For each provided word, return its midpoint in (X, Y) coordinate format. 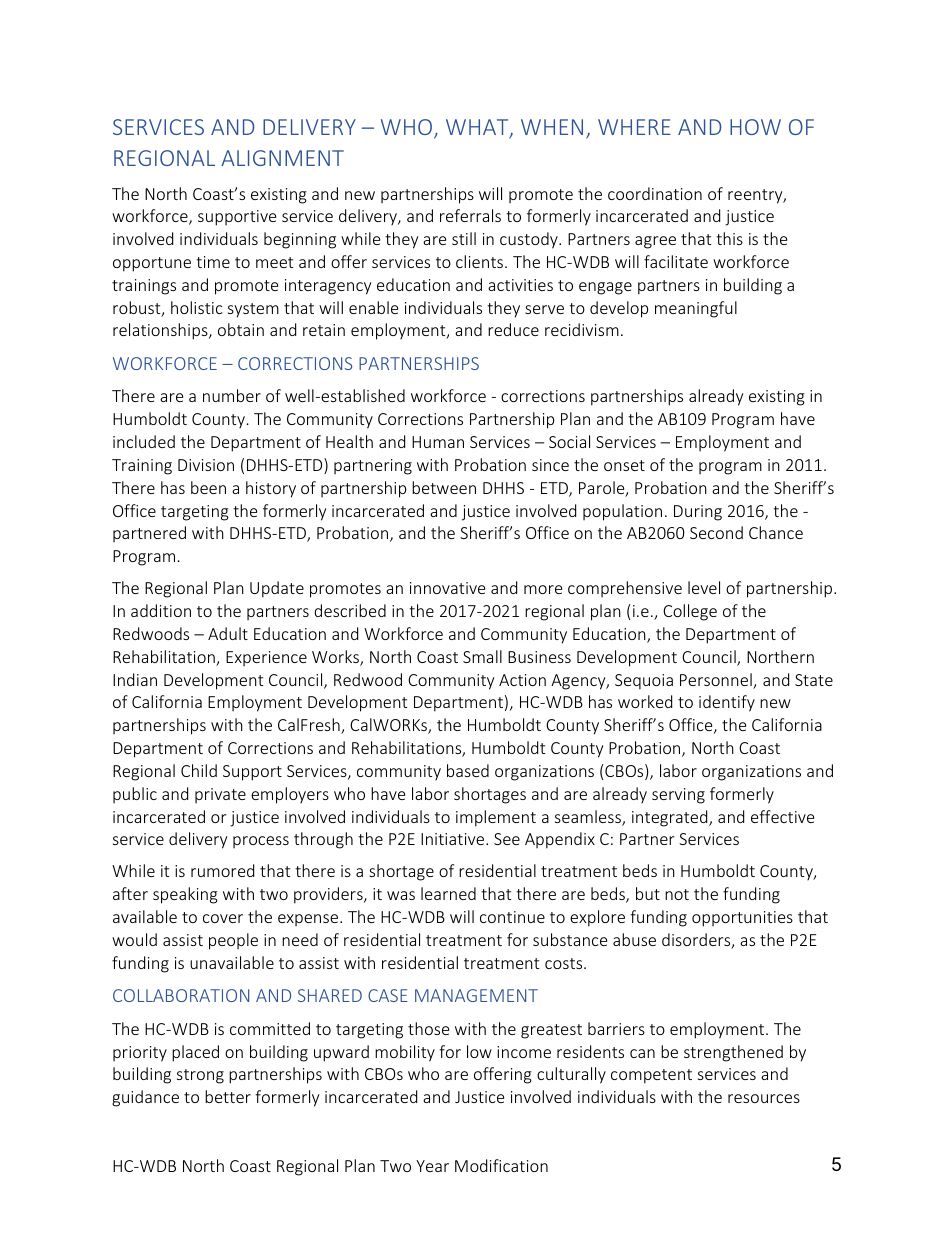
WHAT (478, 128)
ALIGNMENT (282, 158)
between (444, 487)
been (208, 487)
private (220, 795)
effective (782, 816)
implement (496, 818)
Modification (501, 1165)
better (228, 1096)
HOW (755, 127)
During (698, 513)
